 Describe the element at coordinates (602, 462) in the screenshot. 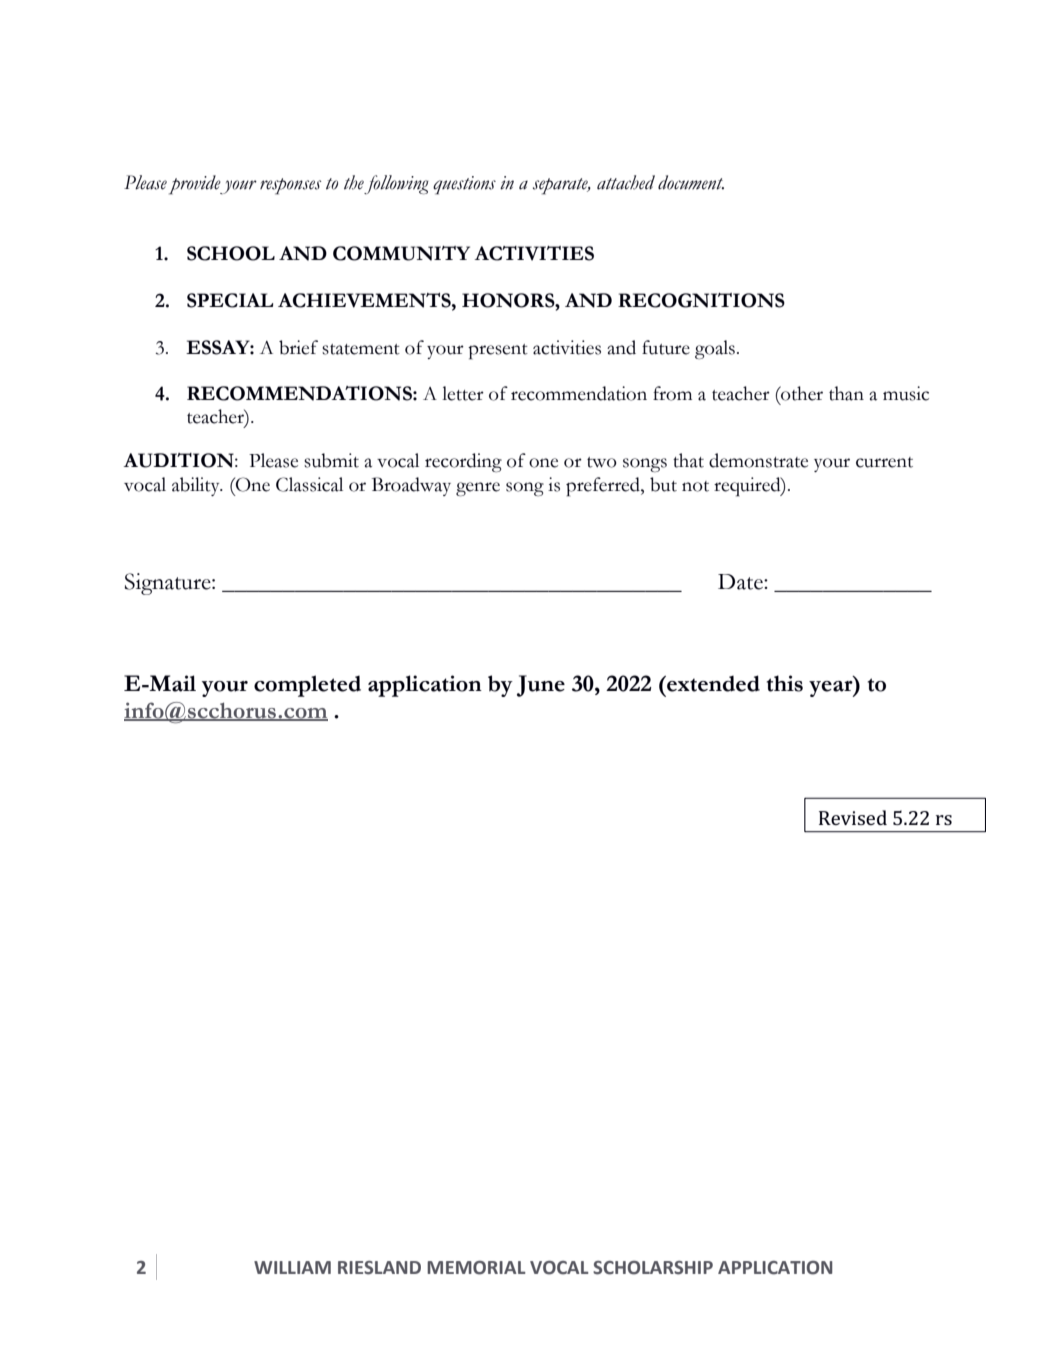

I see `two` at that location.
